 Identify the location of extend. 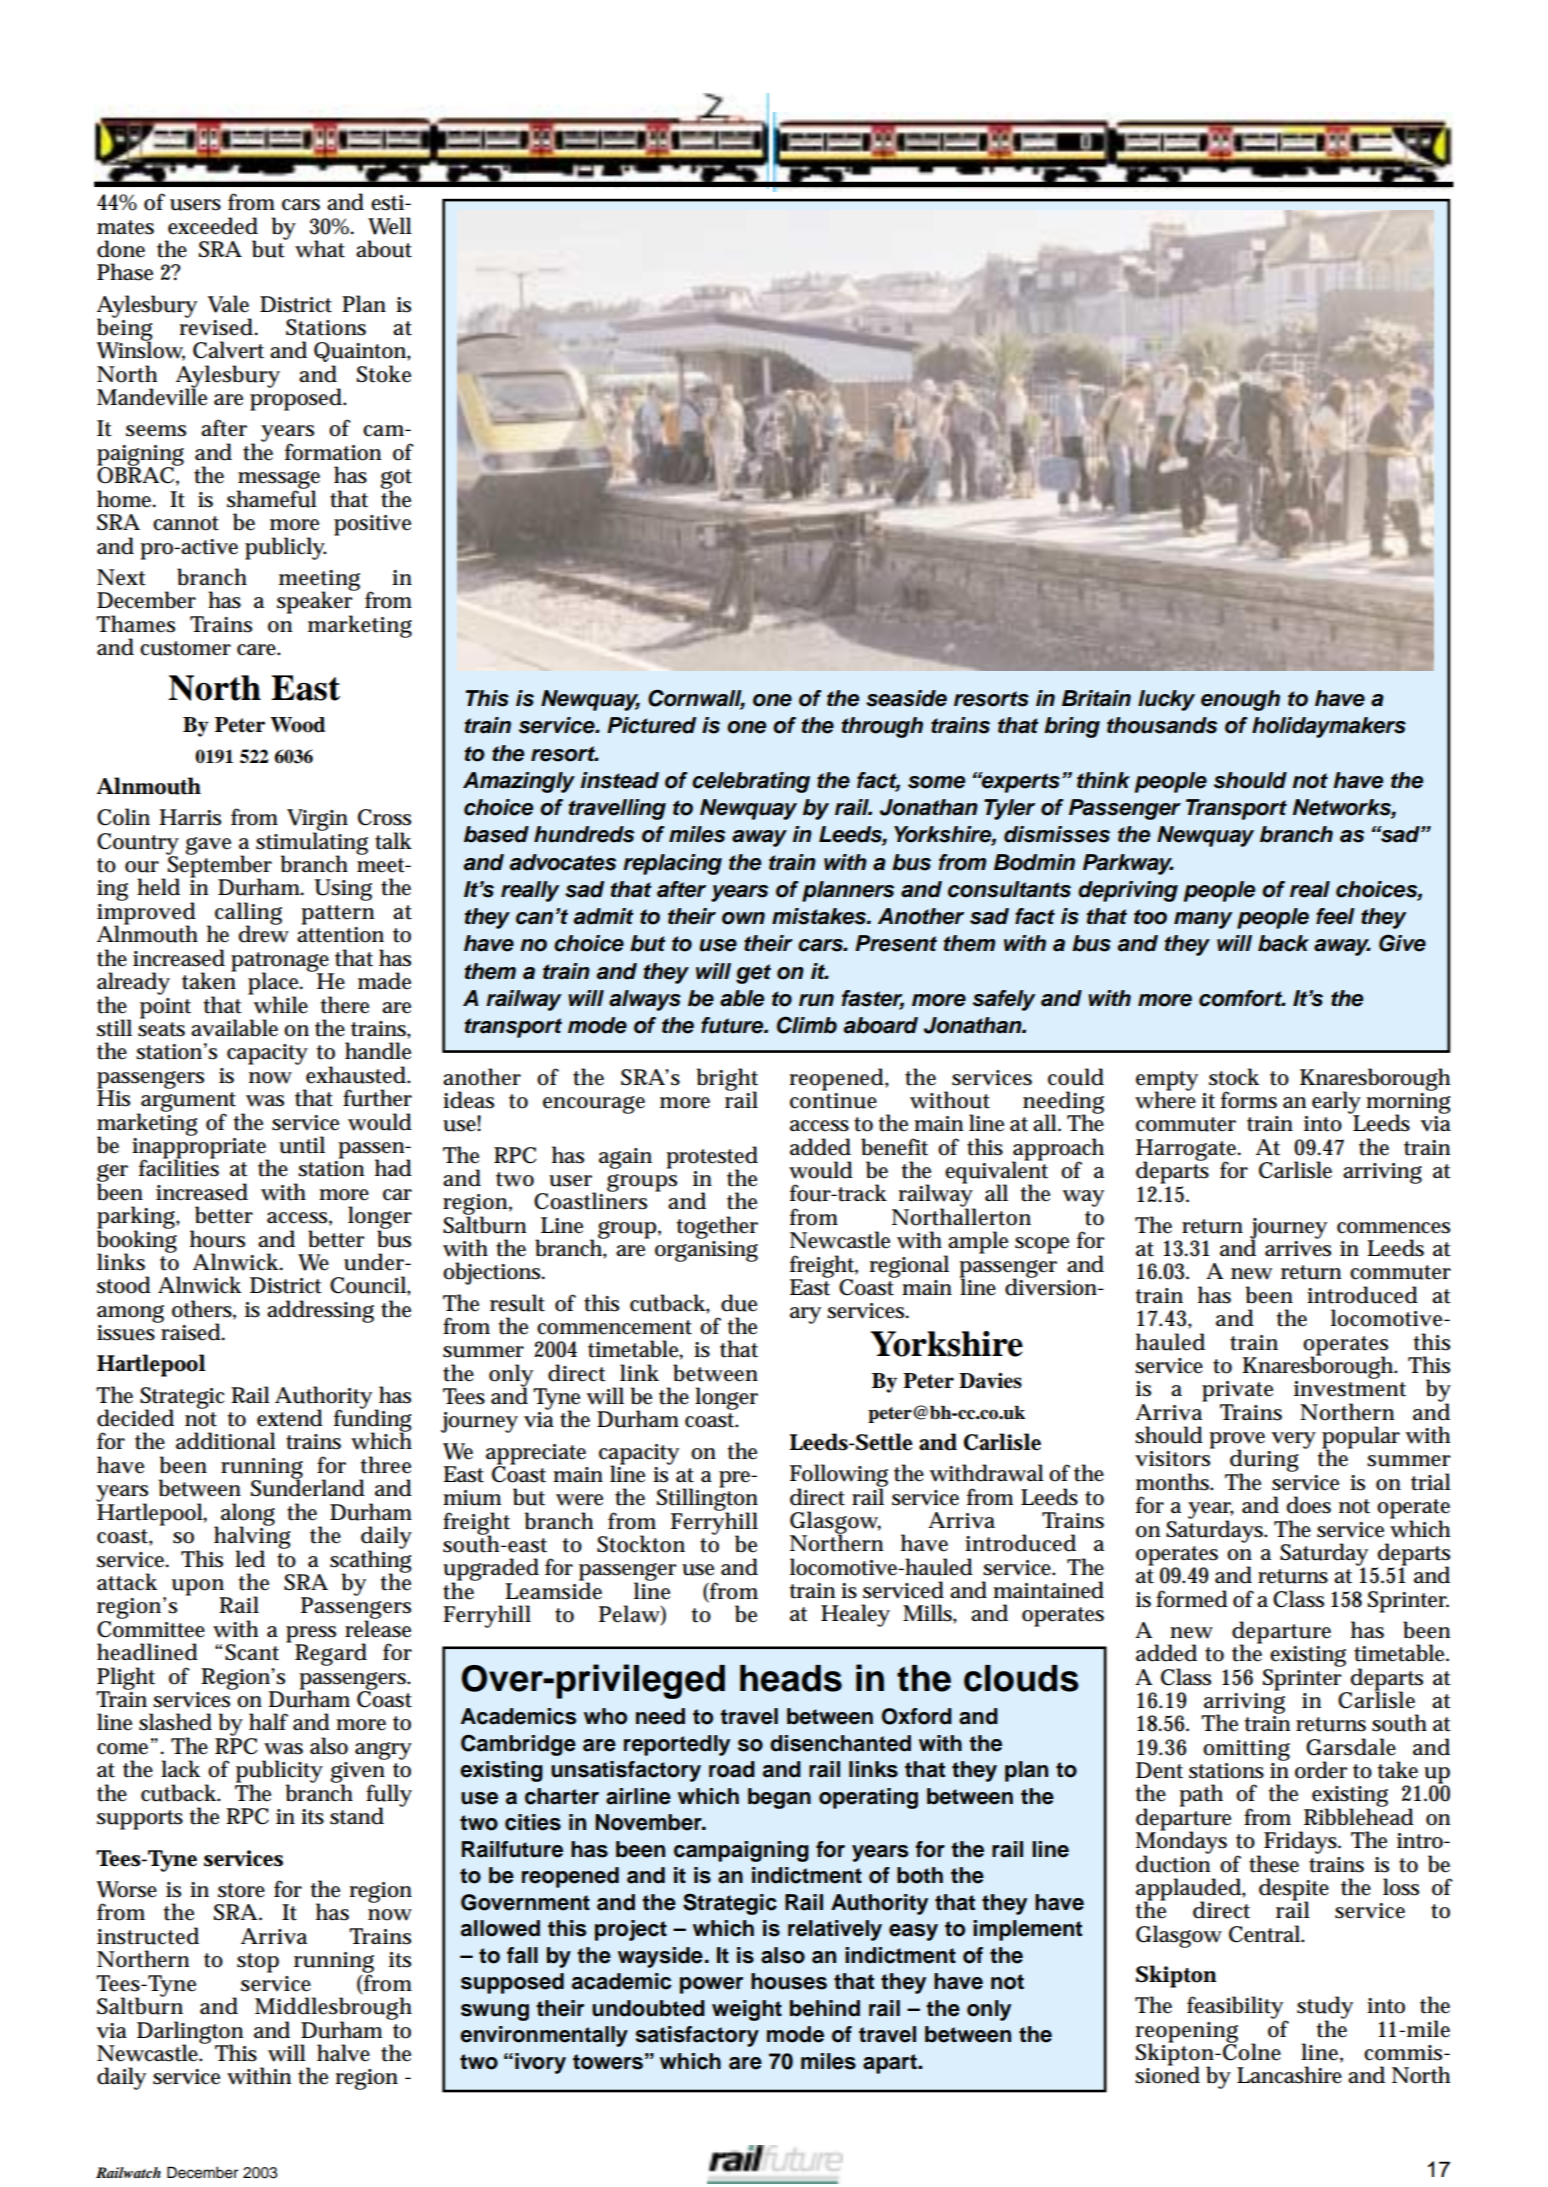
(290, 1418).
